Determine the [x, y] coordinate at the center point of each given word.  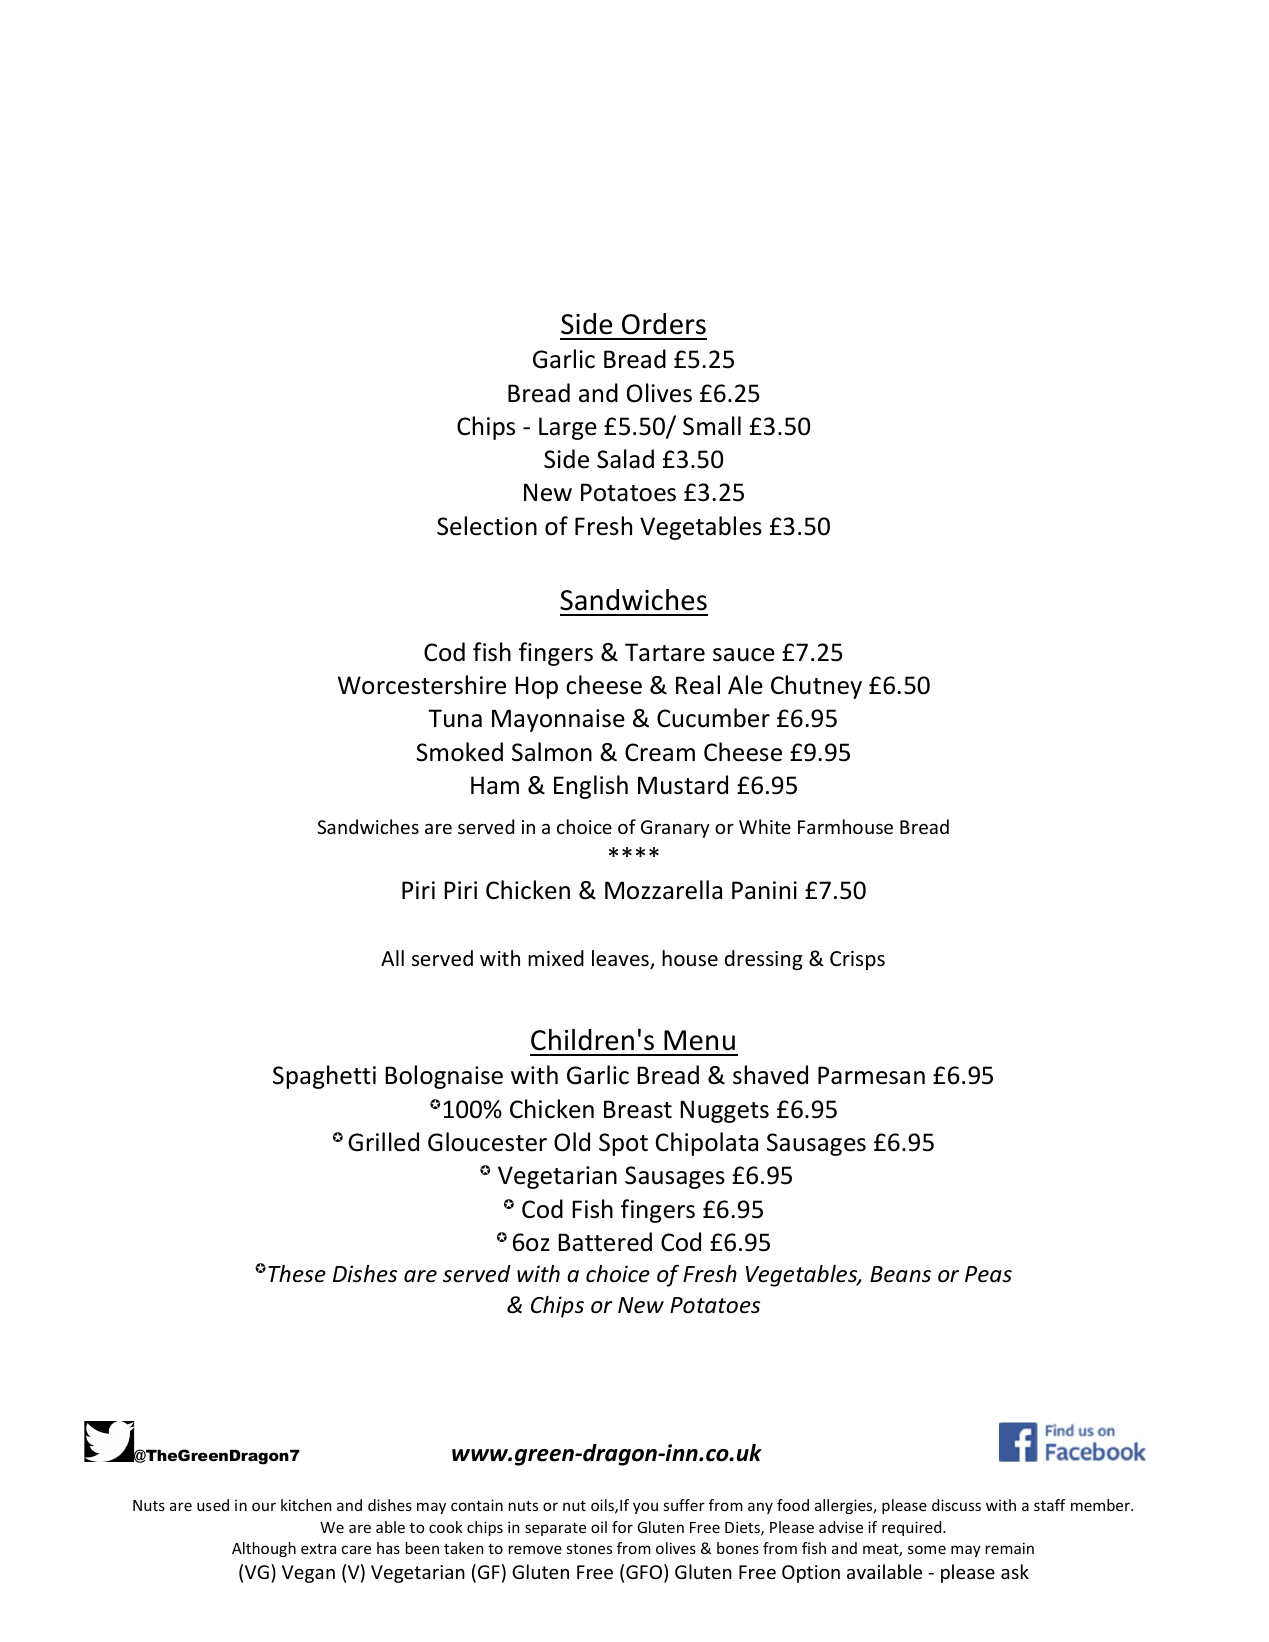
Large [568, 428]
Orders [664, 324]
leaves [621, 959]
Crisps [857, 960]
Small [712, 426]
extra [318, 1548]
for [622, 1527]
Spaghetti [324, 1077]
